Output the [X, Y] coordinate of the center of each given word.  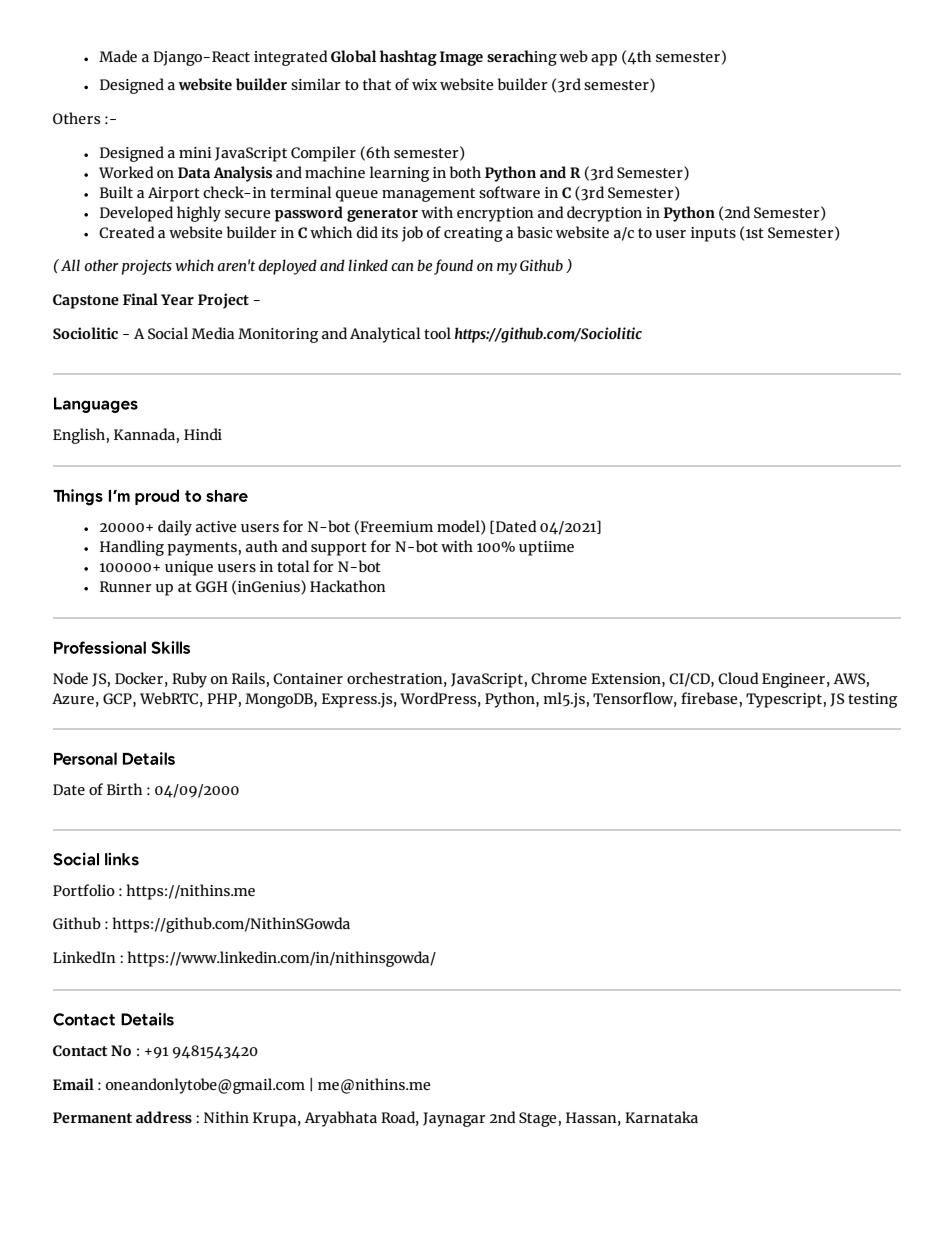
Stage [539, 1119]
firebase [709, 698]
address [164, 1117]
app [604, 60]
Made [118, 56]
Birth [124, 789]
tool [437, 333]
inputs [713, 234]
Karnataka [661, 1117]
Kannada [144, 434]
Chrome [559, 678]
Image [461, 58]
